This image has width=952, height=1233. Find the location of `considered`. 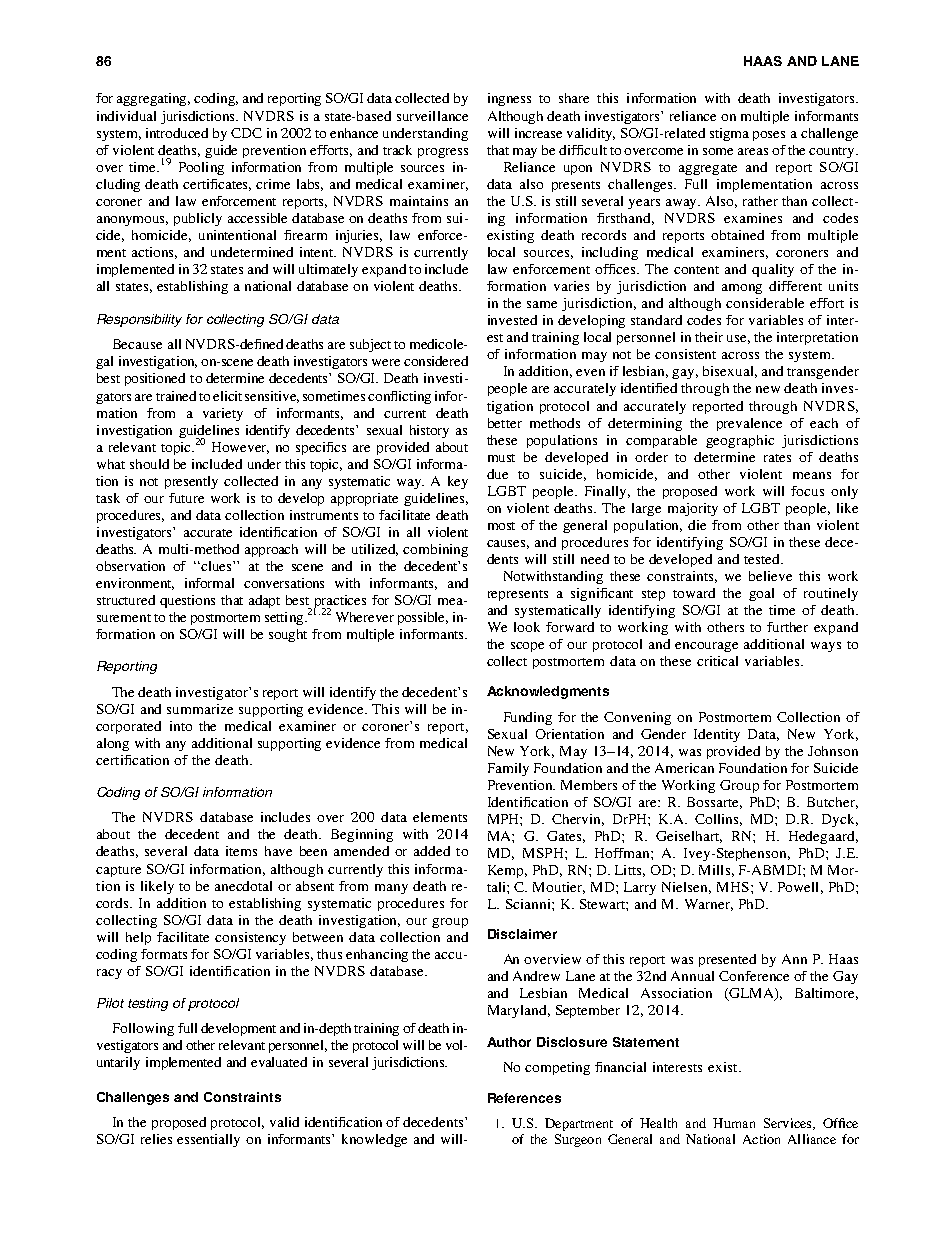

considered is located at coordinates (436, 361).
